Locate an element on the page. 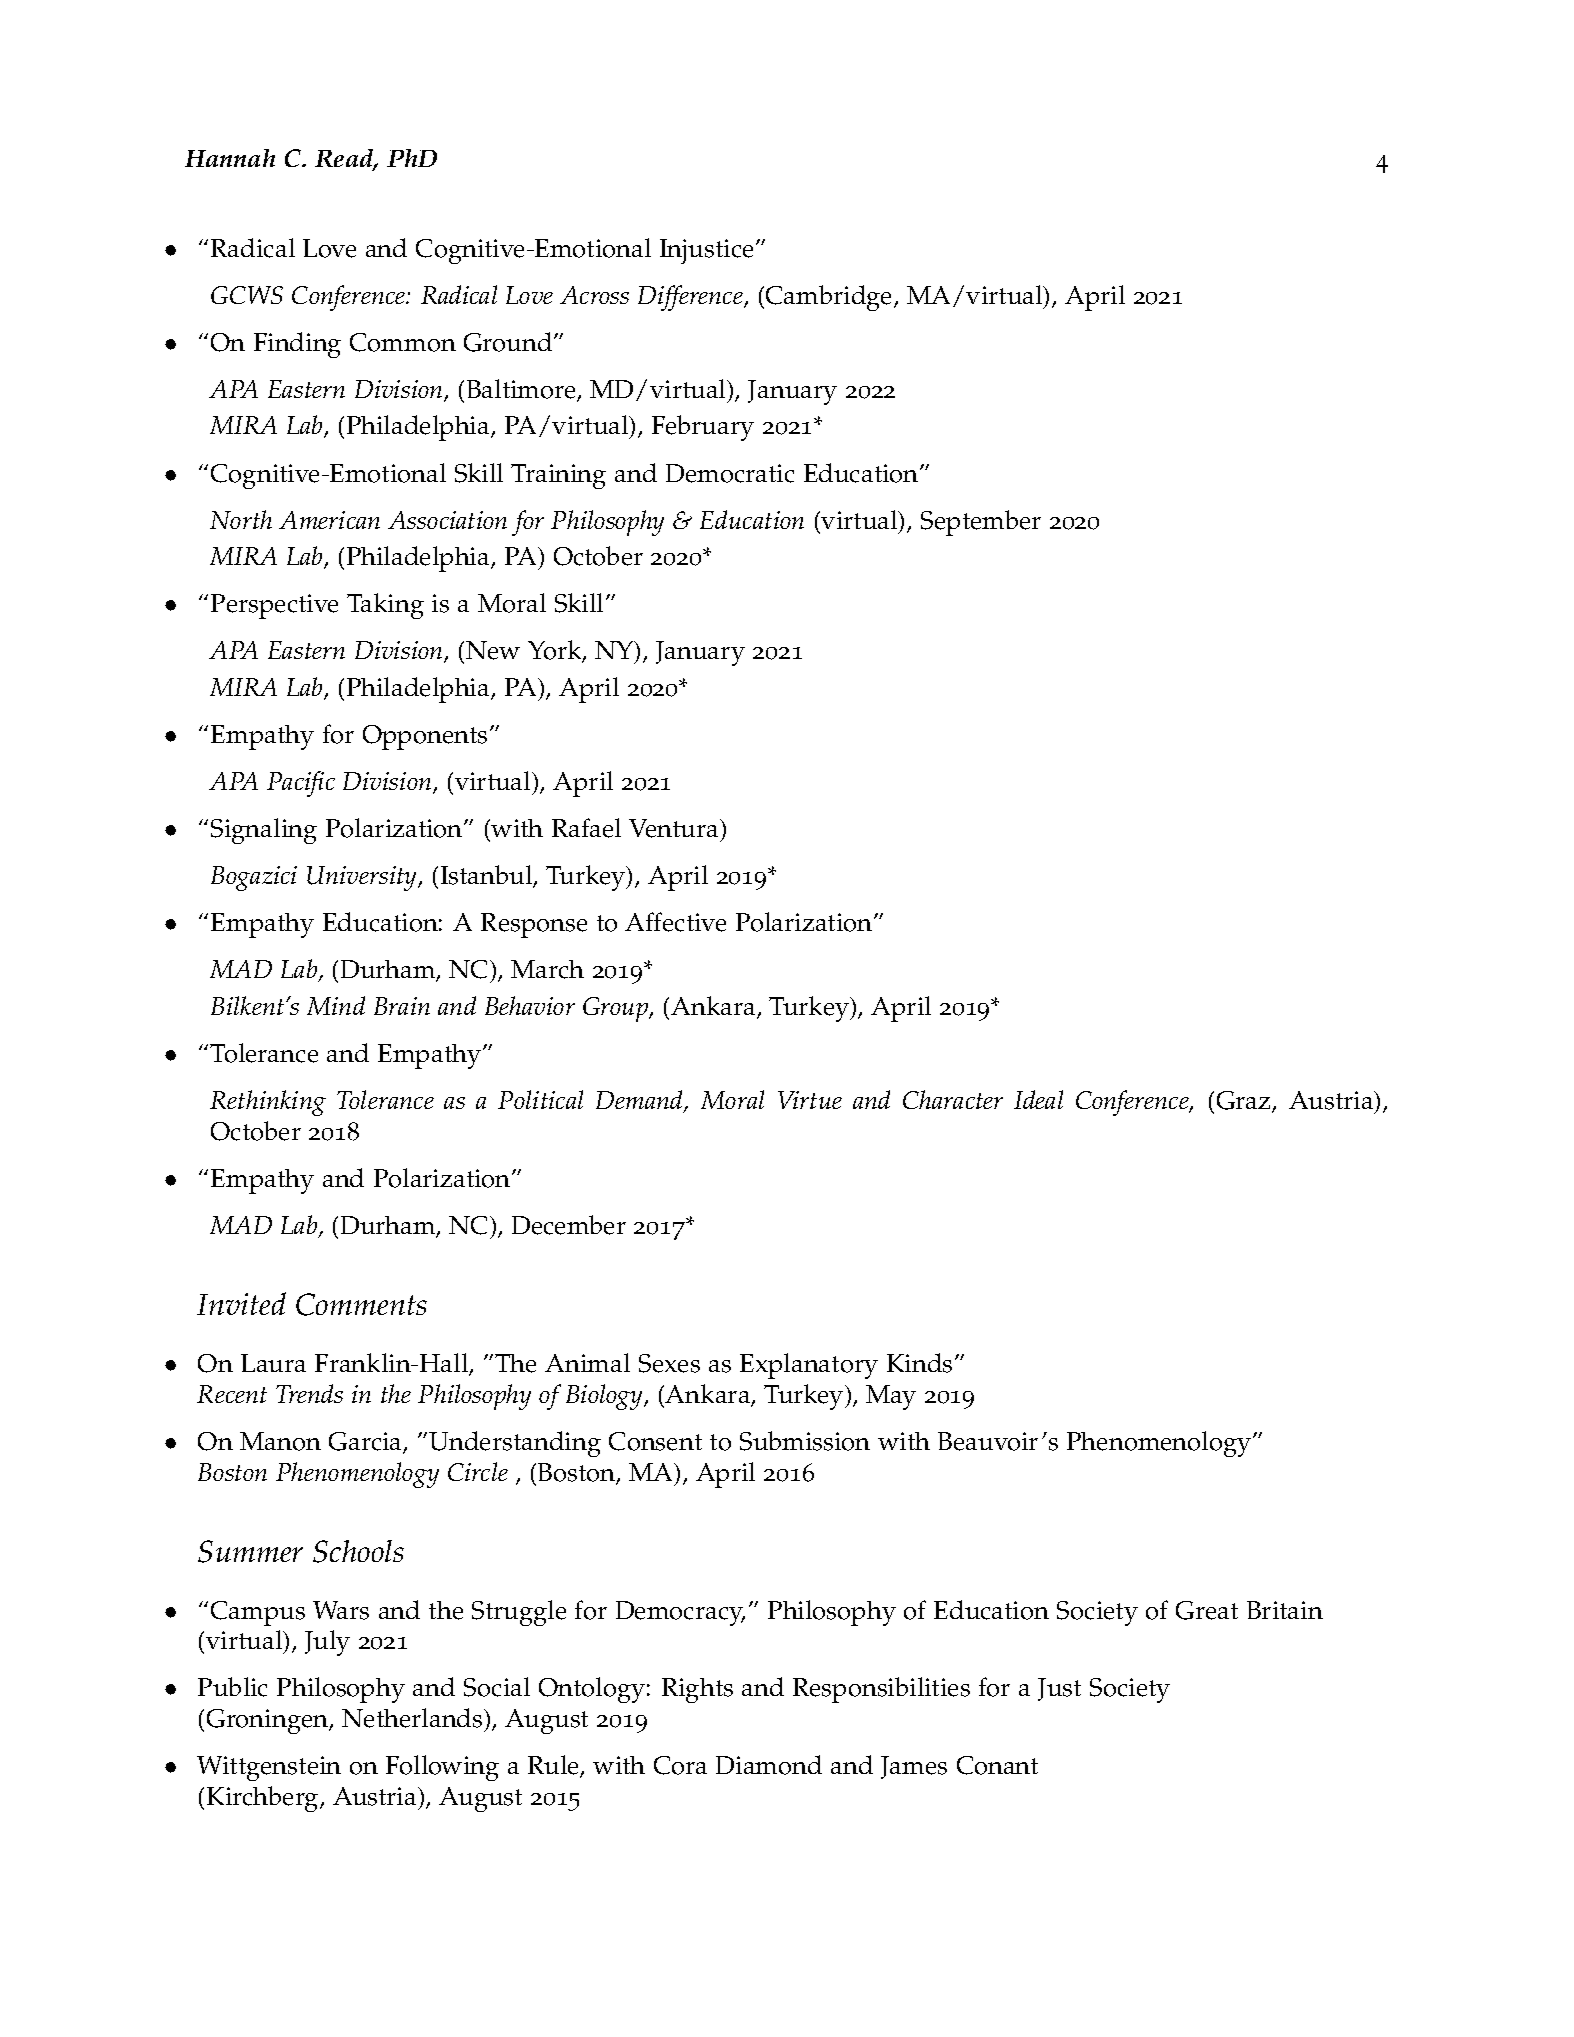 The image size is (1574, 2037). Comments is located at coordinates (361, 1304).
